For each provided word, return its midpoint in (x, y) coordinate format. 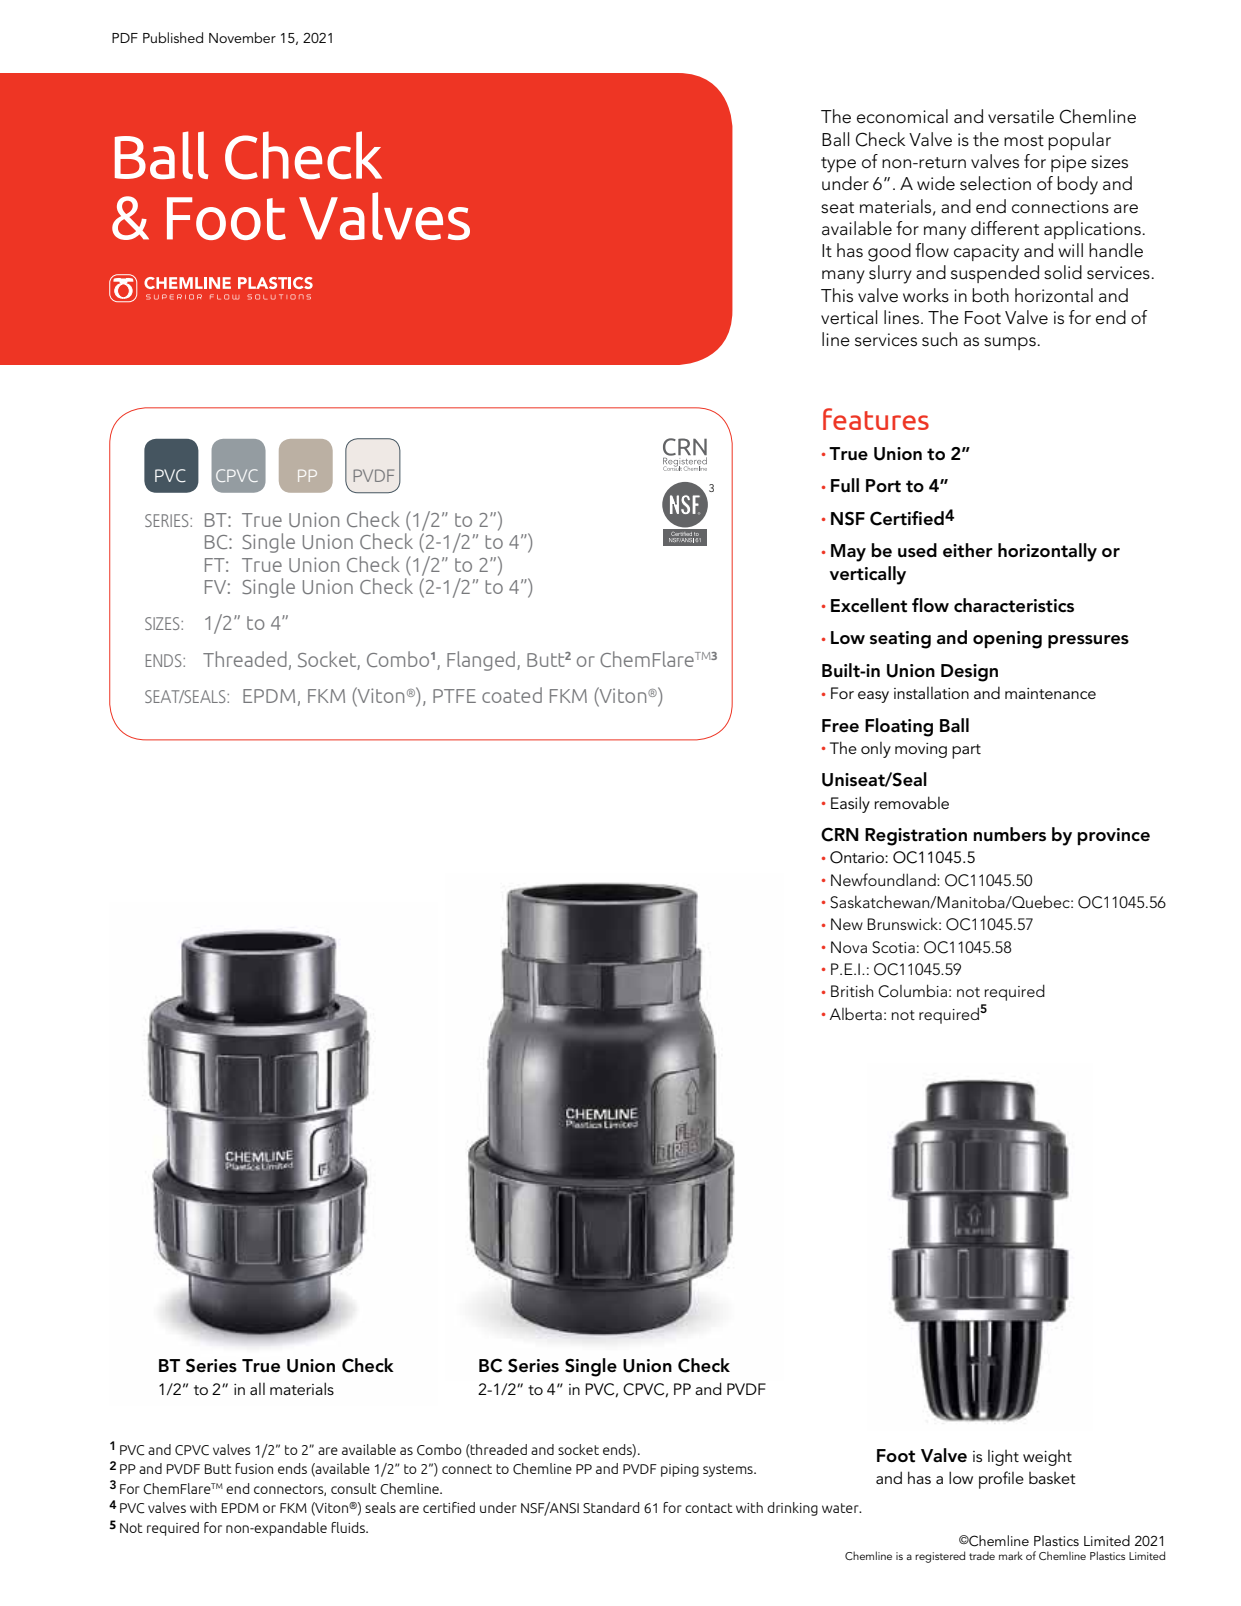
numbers (1009, 834)
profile (1001, 1480)
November (242, 37)
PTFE (454, 696)
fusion (254, 1468)
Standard (611, 1508)
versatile (1021, 116)
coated (512, 695)
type (838, 165)
